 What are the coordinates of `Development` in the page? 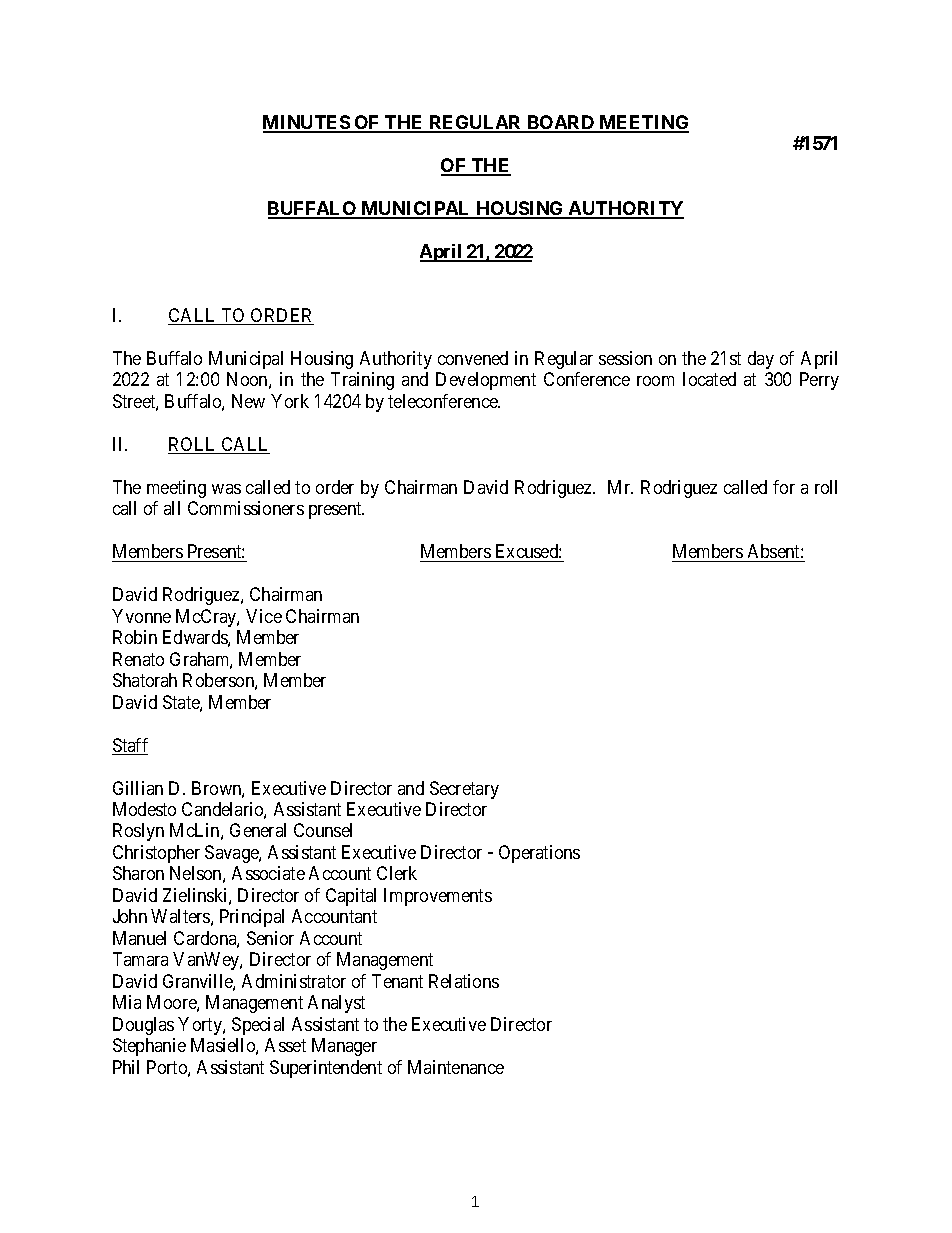 It's located at (486, 381).
